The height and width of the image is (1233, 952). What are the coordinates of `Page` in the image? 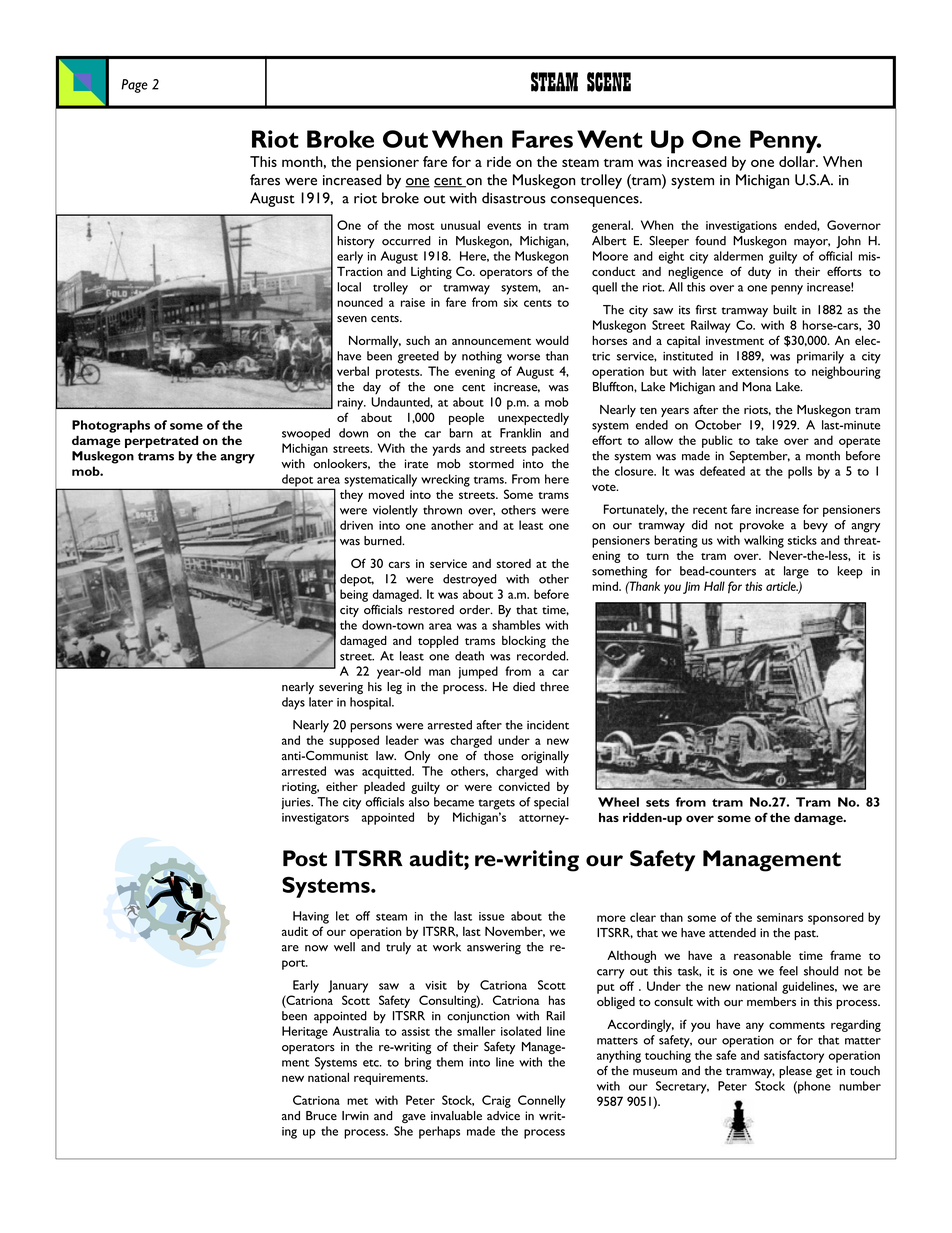 It's located at (134, 86).
